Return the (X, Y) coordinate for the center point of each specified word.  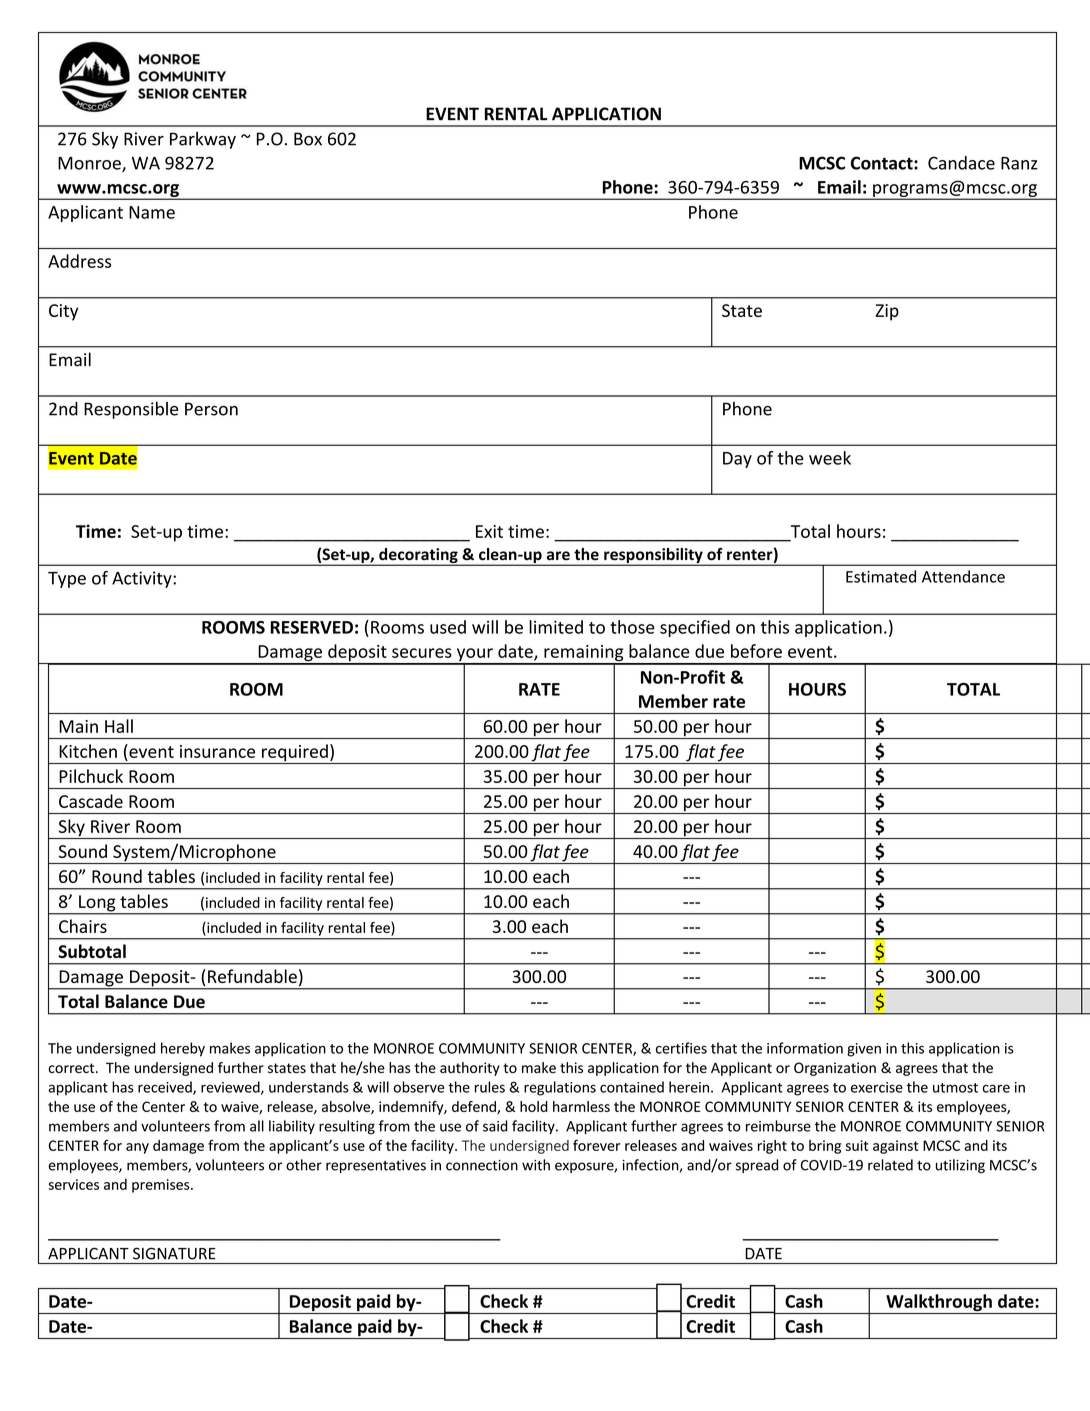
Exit (489, 531)
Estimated (881, 576)
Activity (143, 579)
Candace (961, 163)
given (864, 1050)
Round (117, 876)
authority (470, 1069)
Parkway (203, 140)
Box (308, 139)
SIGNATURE (174, 1253)
